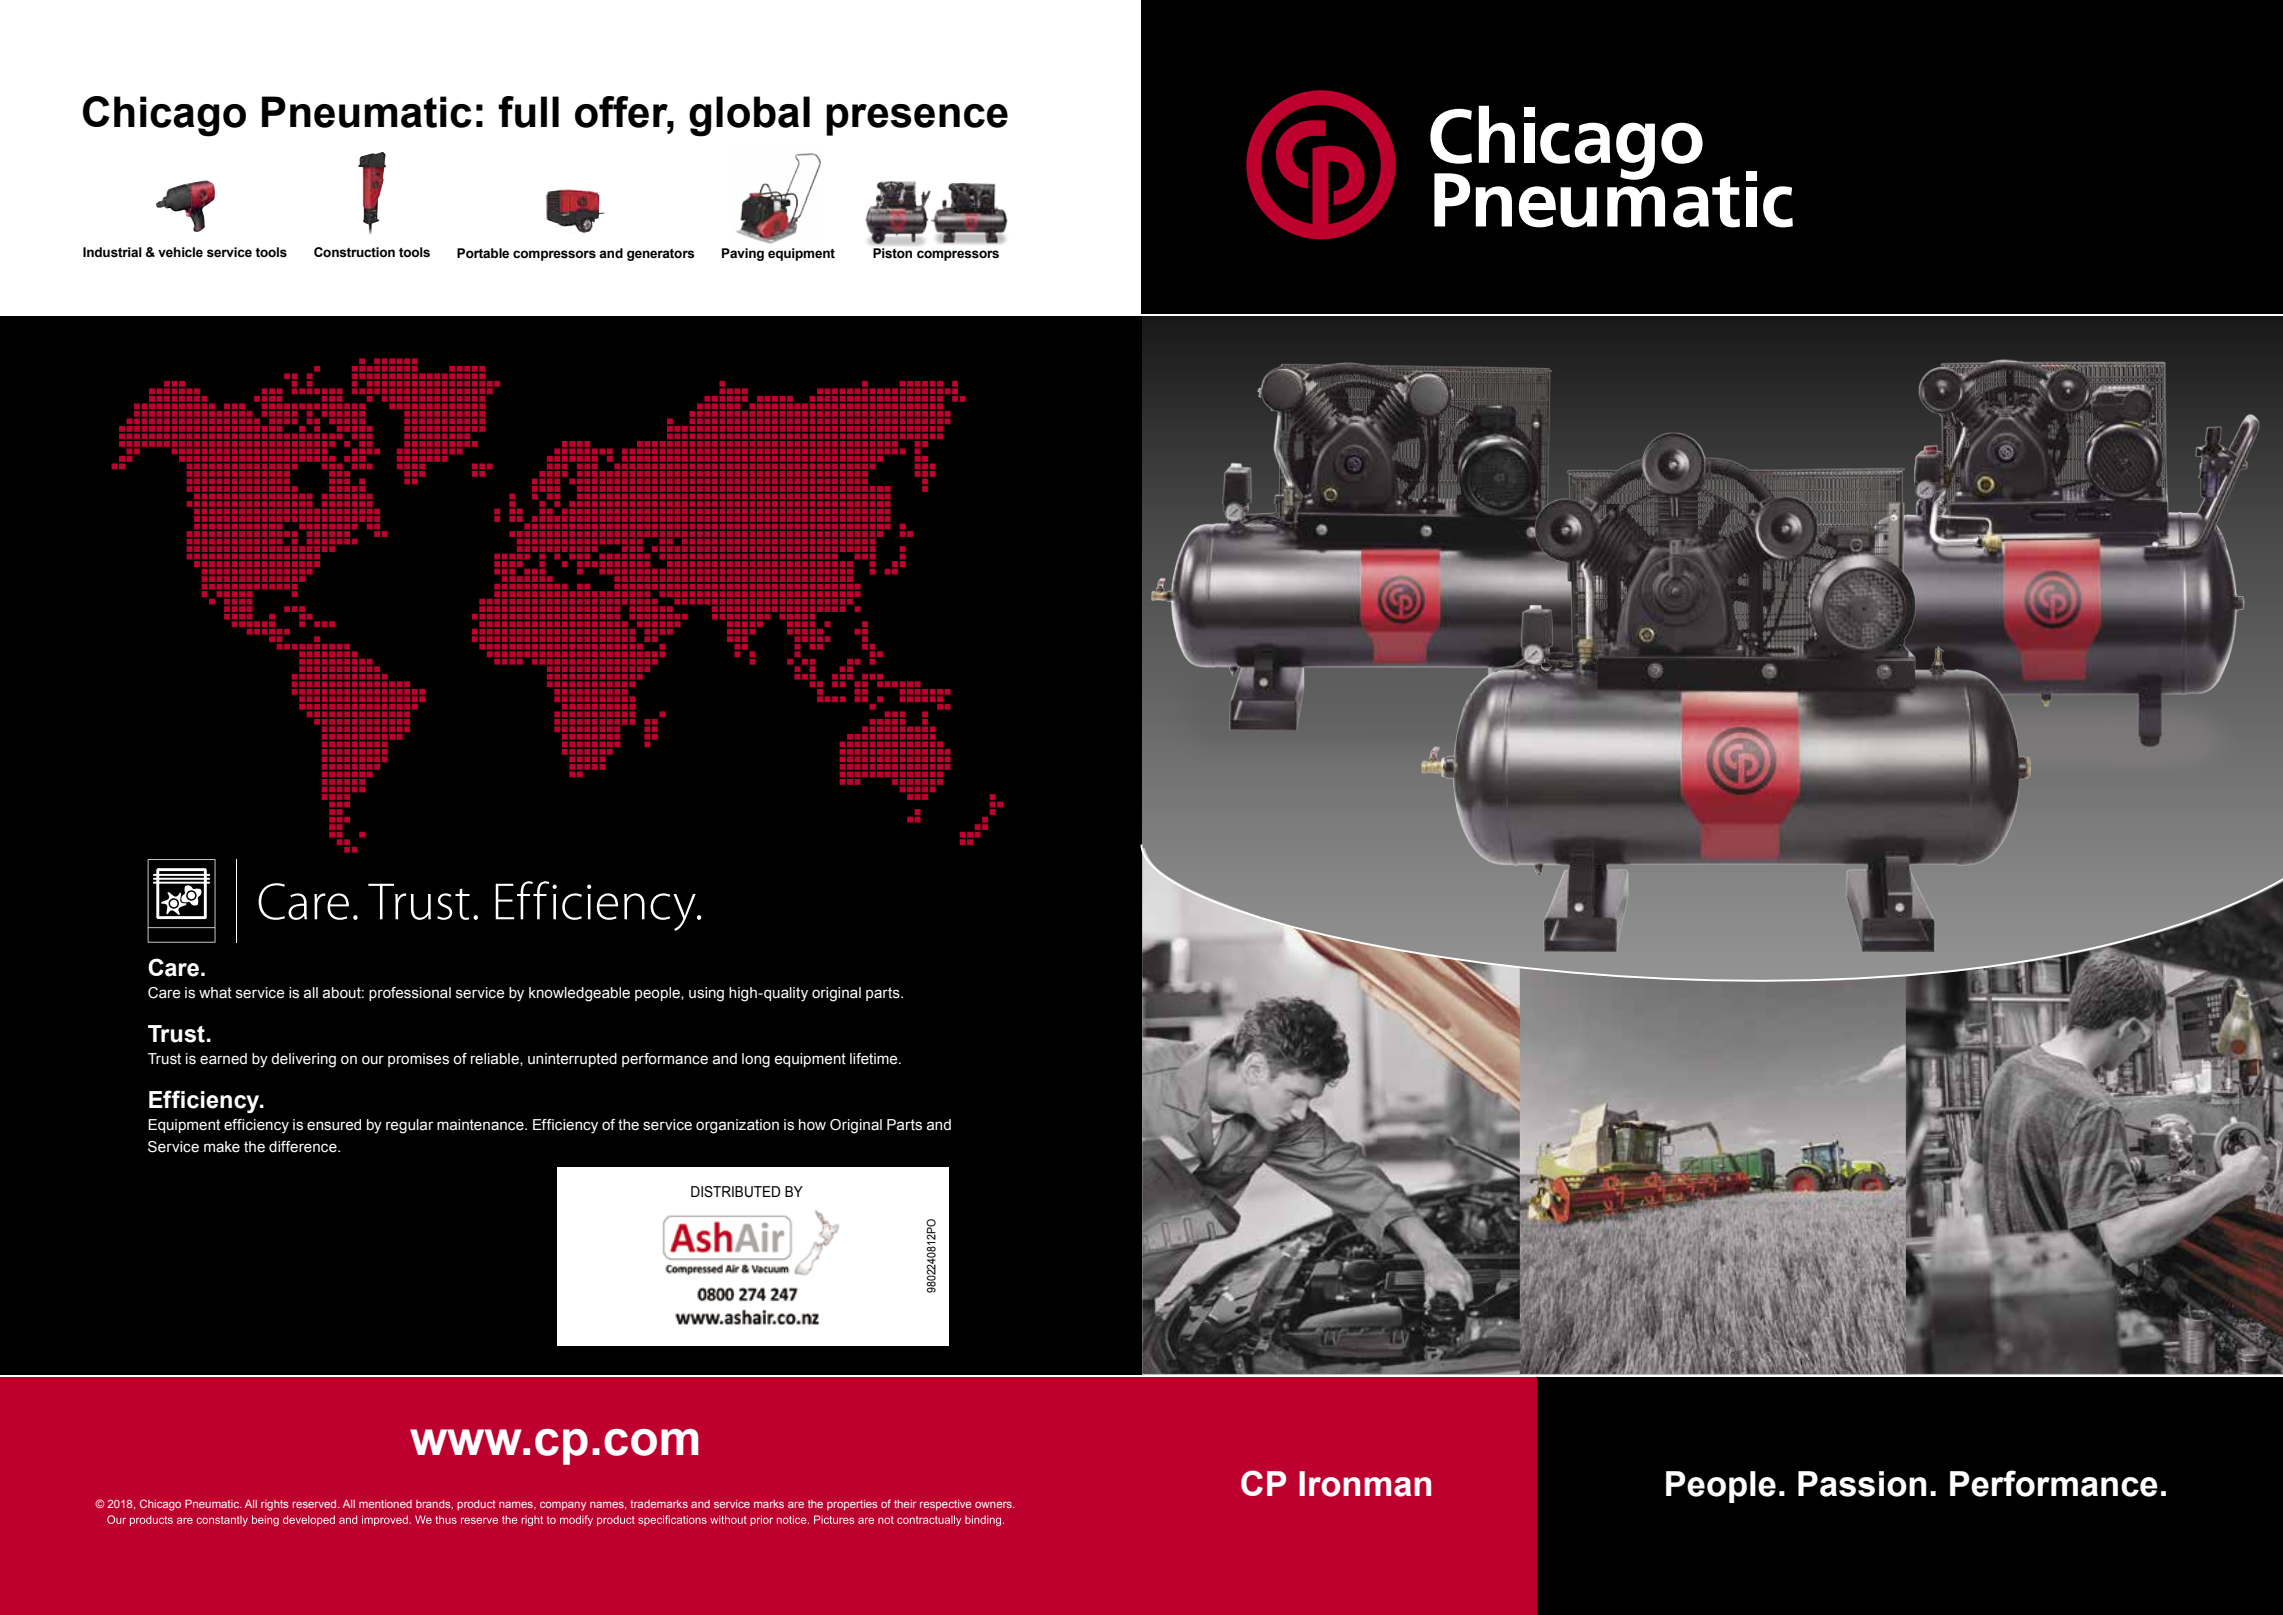 Image resolution: width=2283 pixels, height=1615 pixels. What do you see at coordinates (917, 120) in the page?
I see `presence` at bounding box center [917, 120].
